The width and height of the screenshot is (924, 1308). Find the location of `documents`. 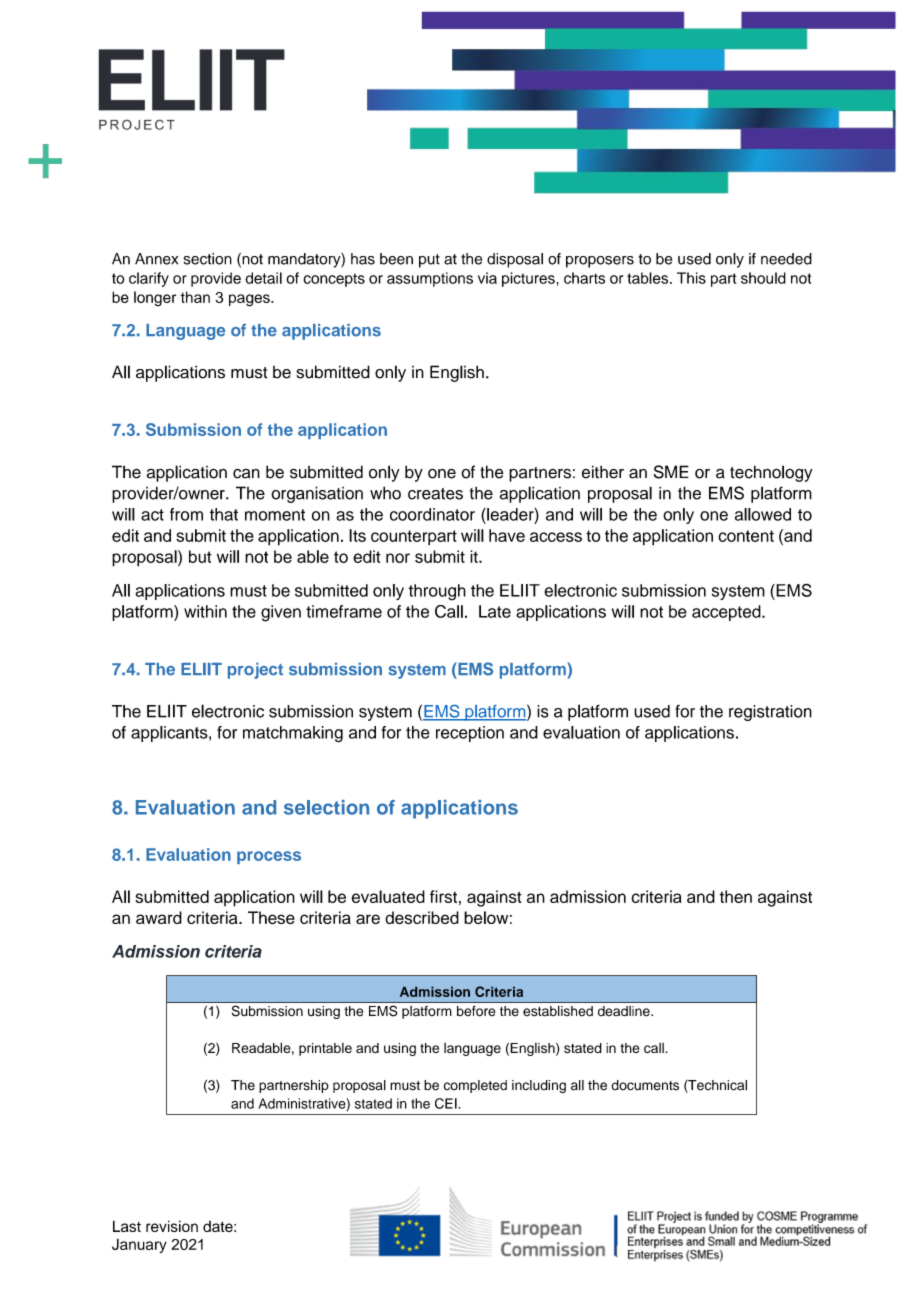

documents is located at coordinates (645, 1085).
